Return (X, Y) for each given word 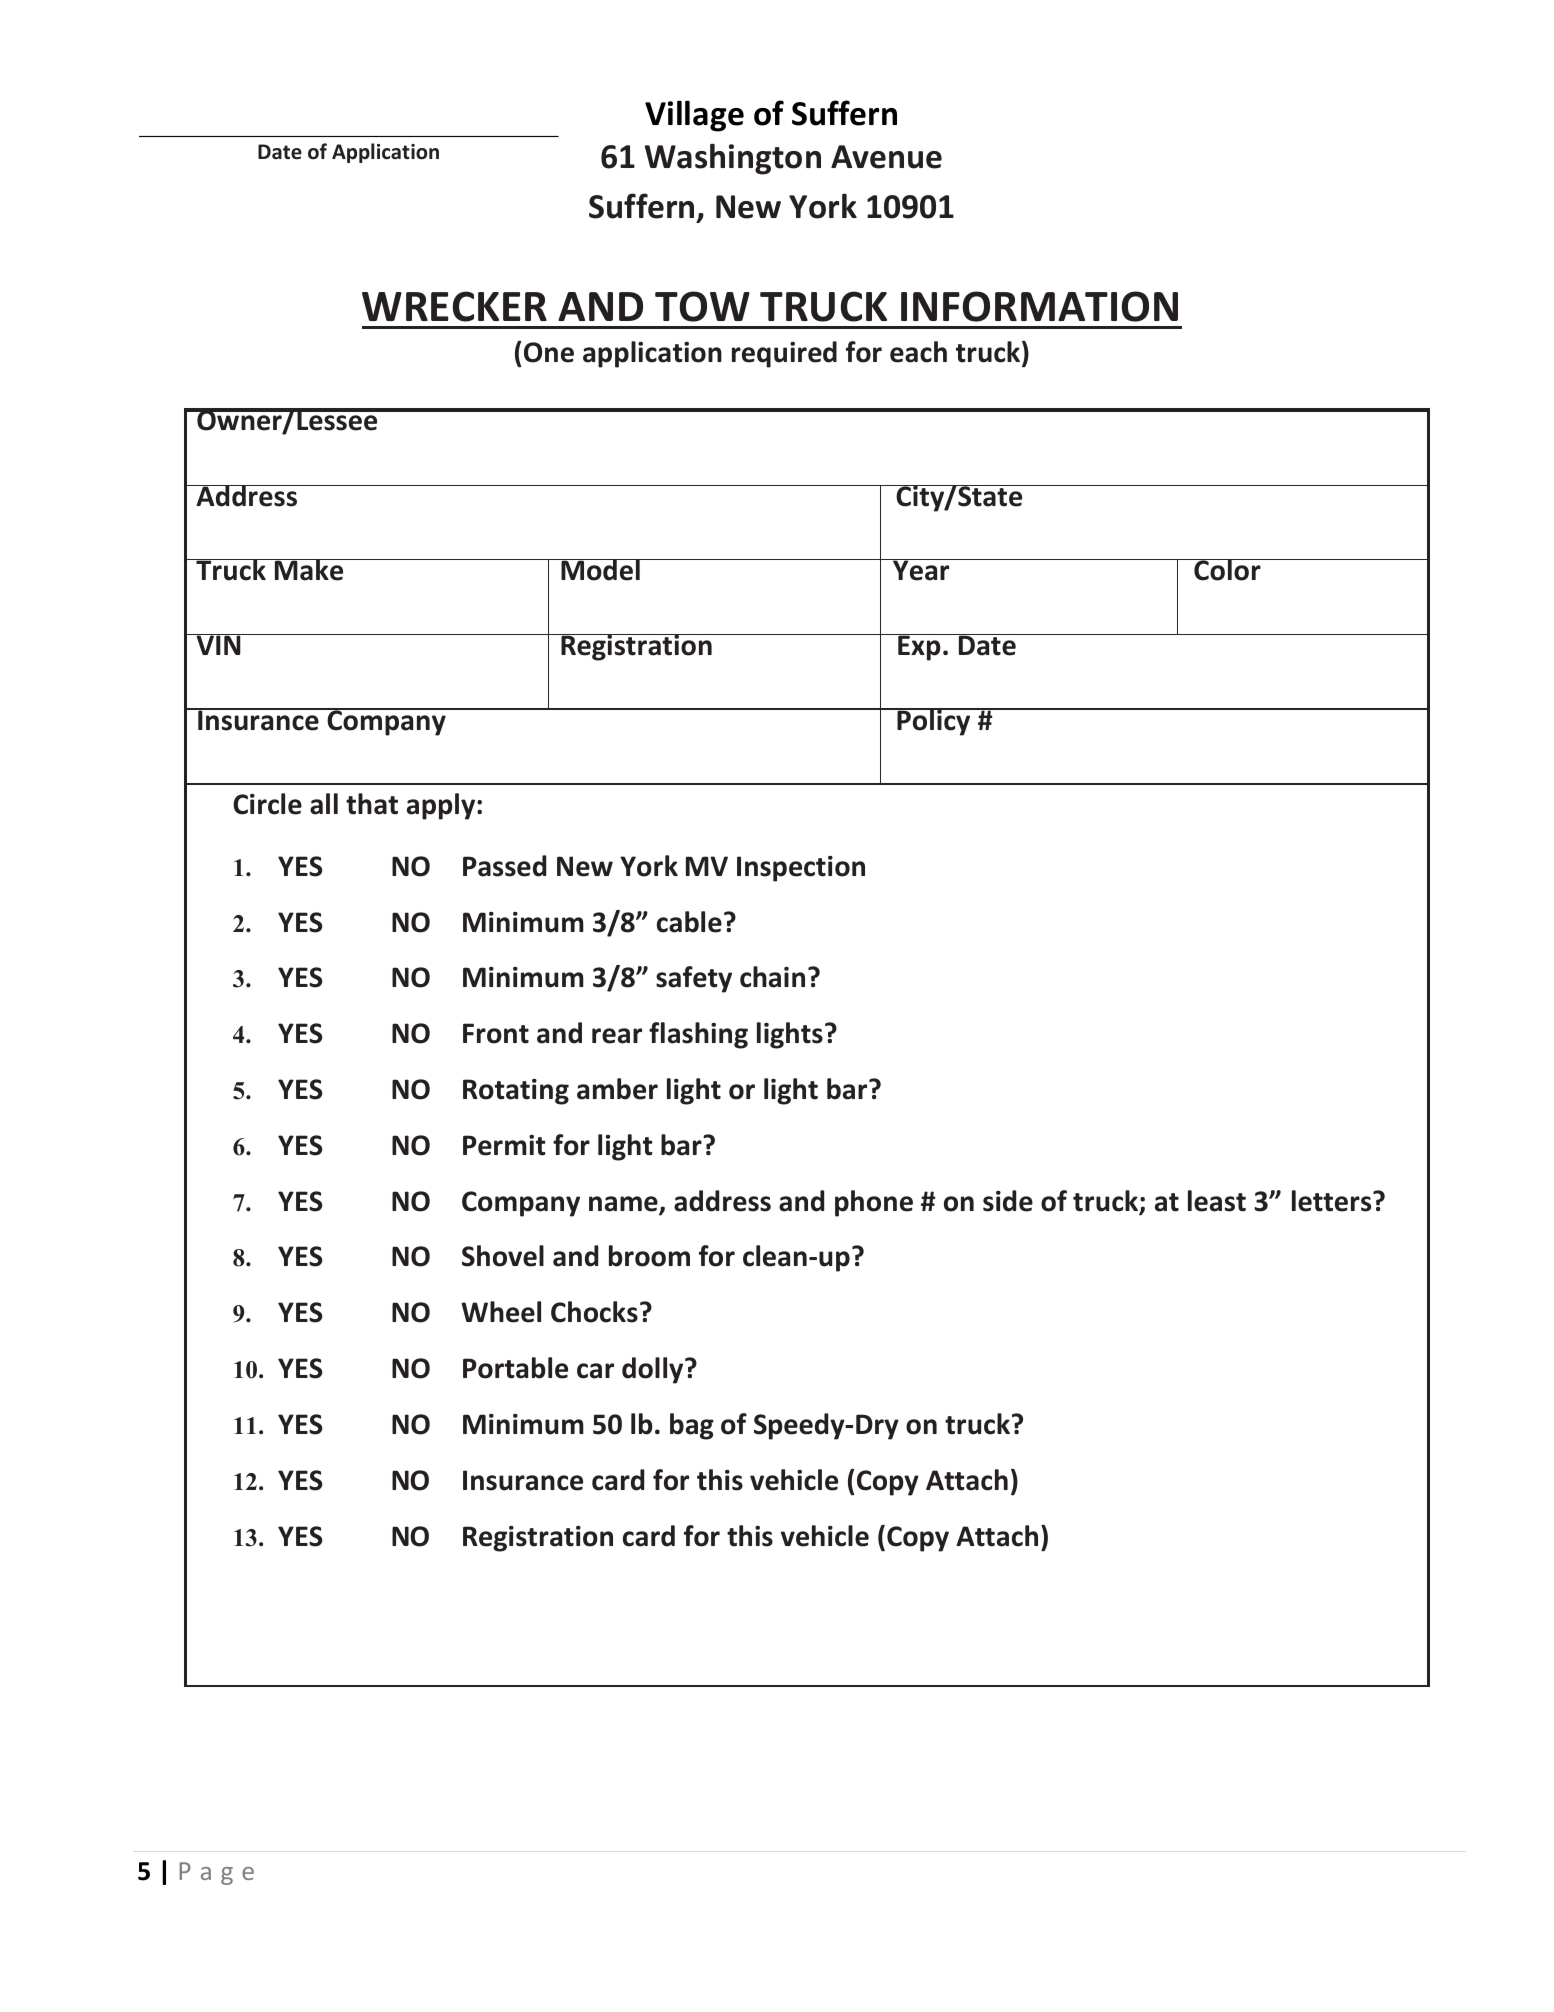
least (1217, 1201)
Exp (919, 647)
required (784, 354)
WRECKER (454, 306)
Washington (733, 159)
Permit (504, 1145)
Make (309, 570)
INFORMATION (1039, 306)
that (372, 804)
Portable (515, 1368)
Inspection (801, 869)
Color (1227, 570)
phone (874, 1203)
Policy (934, 722)
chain (772, 977)
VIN (218, 644)
